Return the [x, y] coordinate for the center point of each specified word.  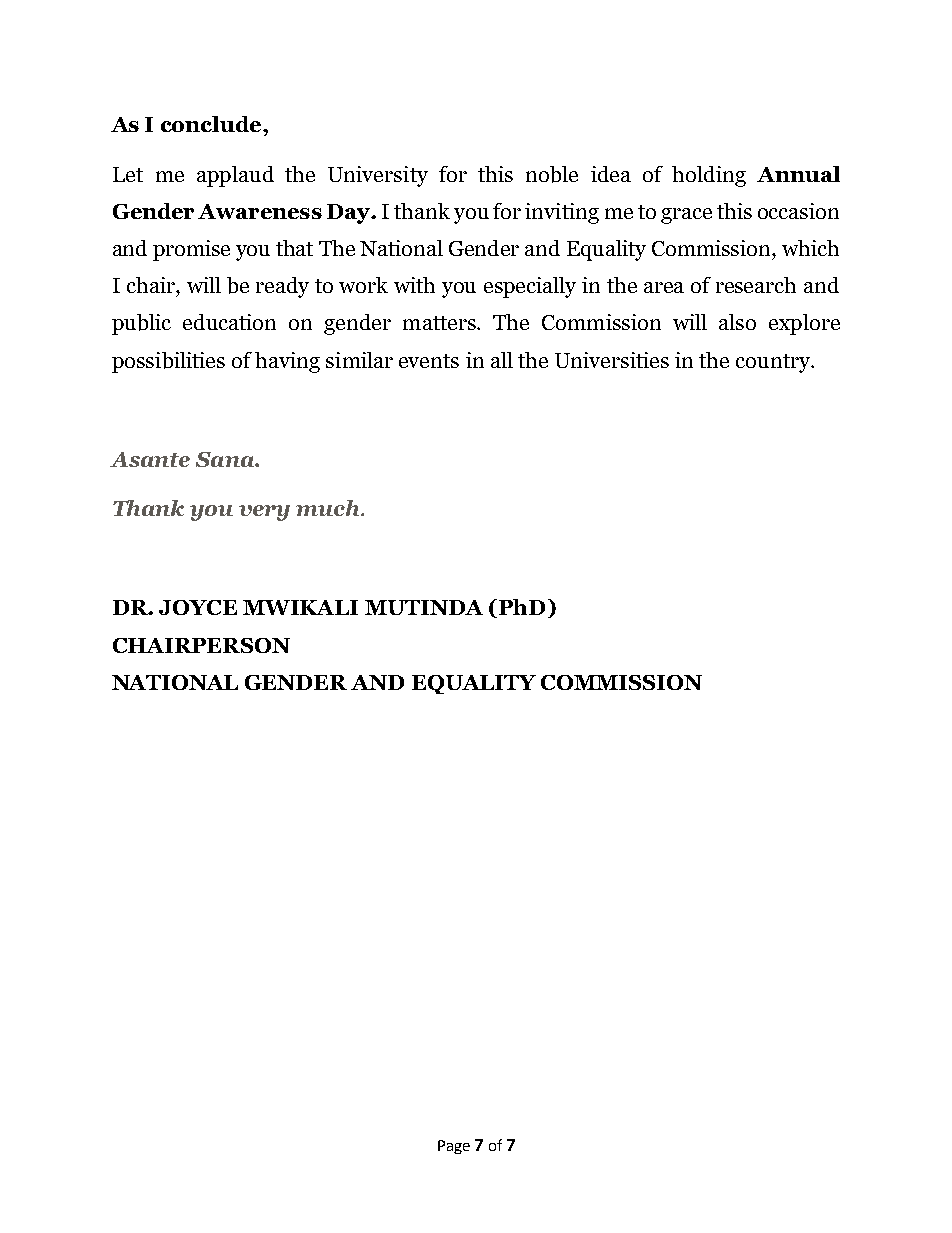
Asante [150, 459]
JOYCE [198, 607]
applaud [235, 176]
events [429, 361]
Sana [226, 459]
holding [709, 176]
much [329, 508]
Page [454, 1147]
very [264, 513]
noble [552, 174]
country [774, 363]
